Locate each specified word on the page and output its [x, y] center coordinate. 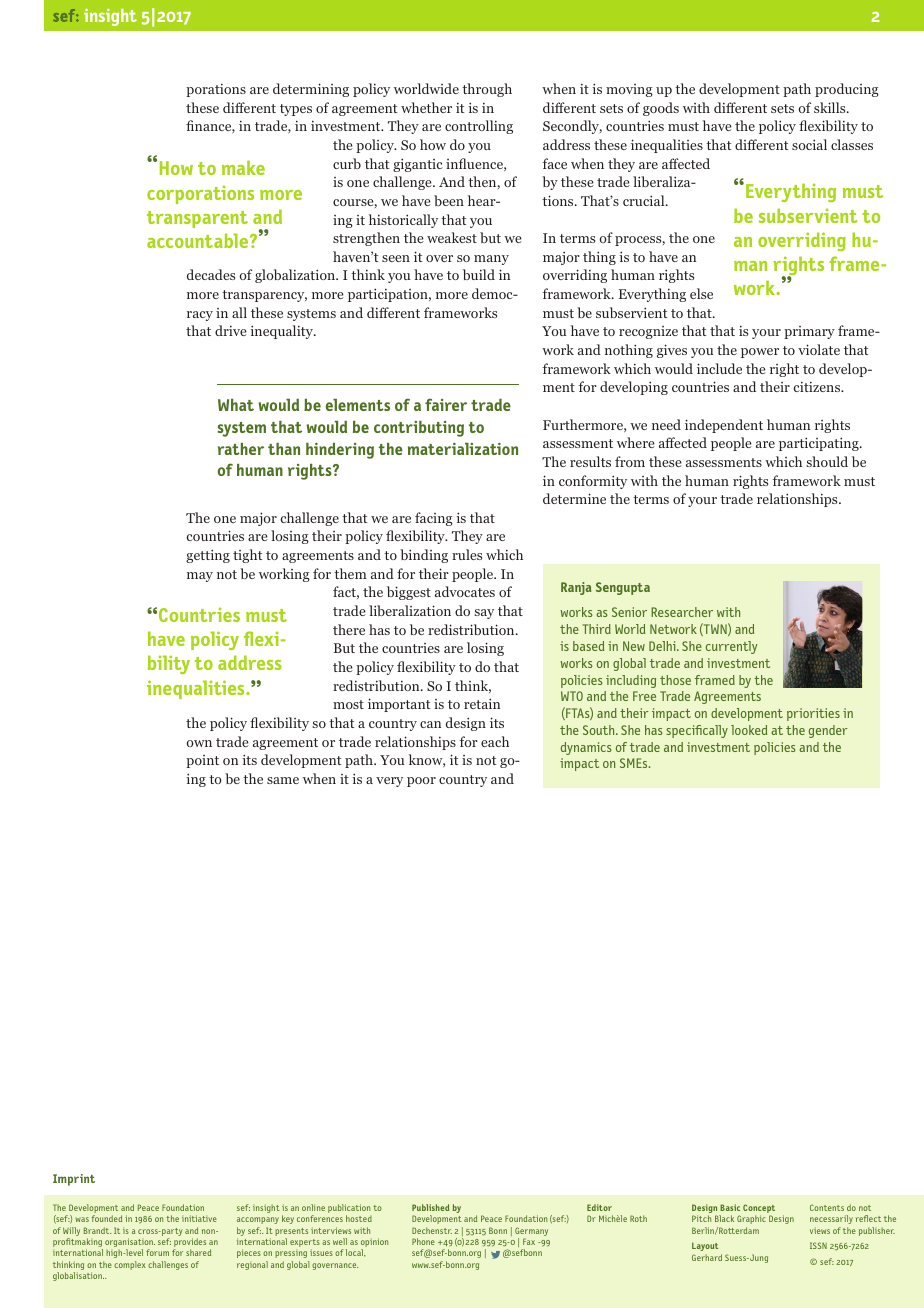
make [243, 167]
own [199, 743]
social [809, 144]
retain [482, 703]
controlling [479, 127]
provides [189, 1244]
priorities [813, 714]
